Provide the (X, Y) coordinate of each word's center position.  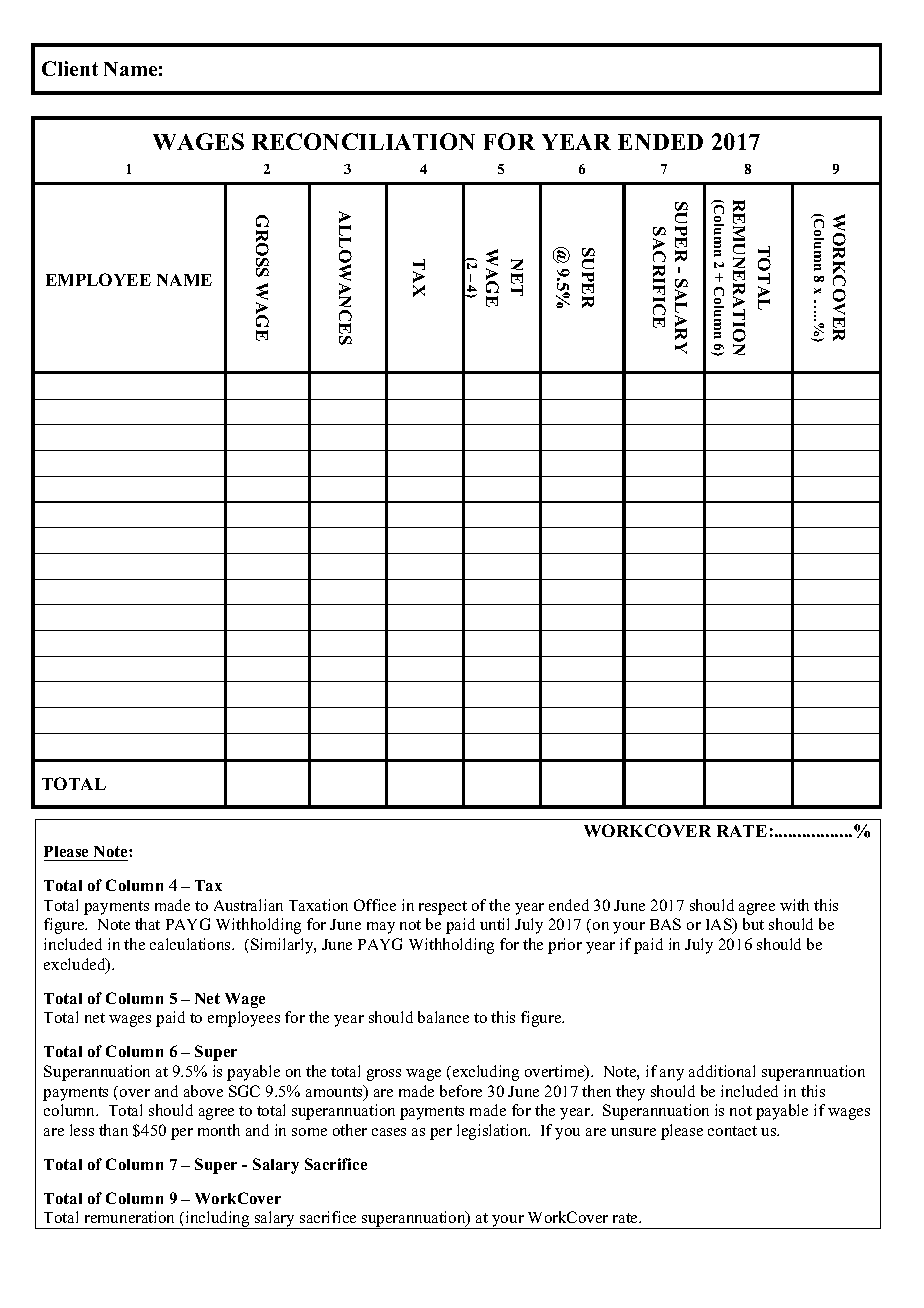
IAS (720, 926)
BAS (665, 924)
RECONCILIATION (363, 141)
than (113, 1130)
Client (70, 68)
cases (389, 1132)
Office (375, 905)
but (753, 924)
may (381, 928)
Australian (248, 905)
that (147, 924)
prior (565, 946)
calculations (192, 944)
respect (443, 908)
